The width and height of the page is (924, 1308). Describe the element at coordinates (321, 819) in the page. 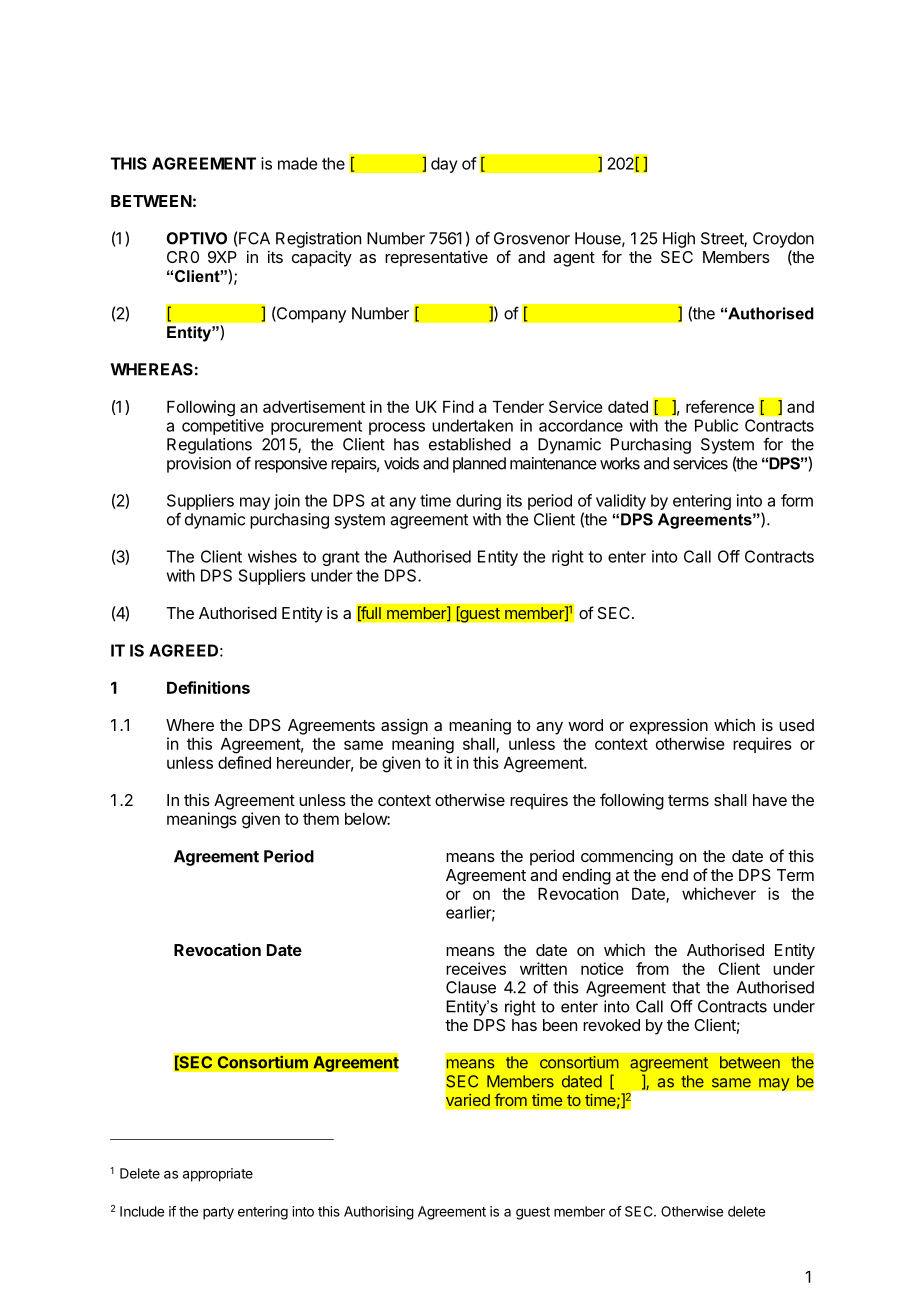

I see `them` at that location.
